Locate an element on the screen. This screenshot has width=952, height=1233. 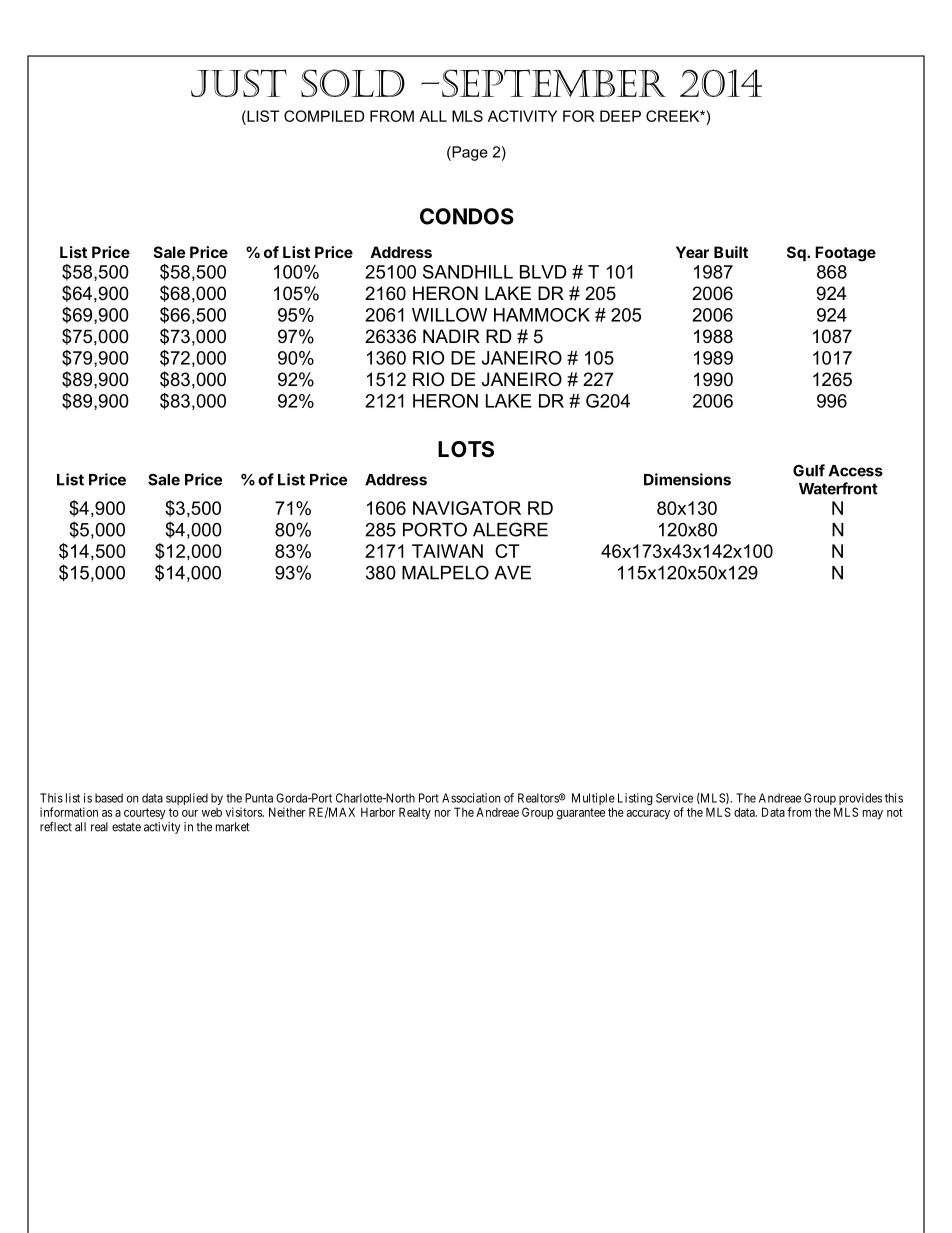
Footage is located at coordinates (845, 254).
